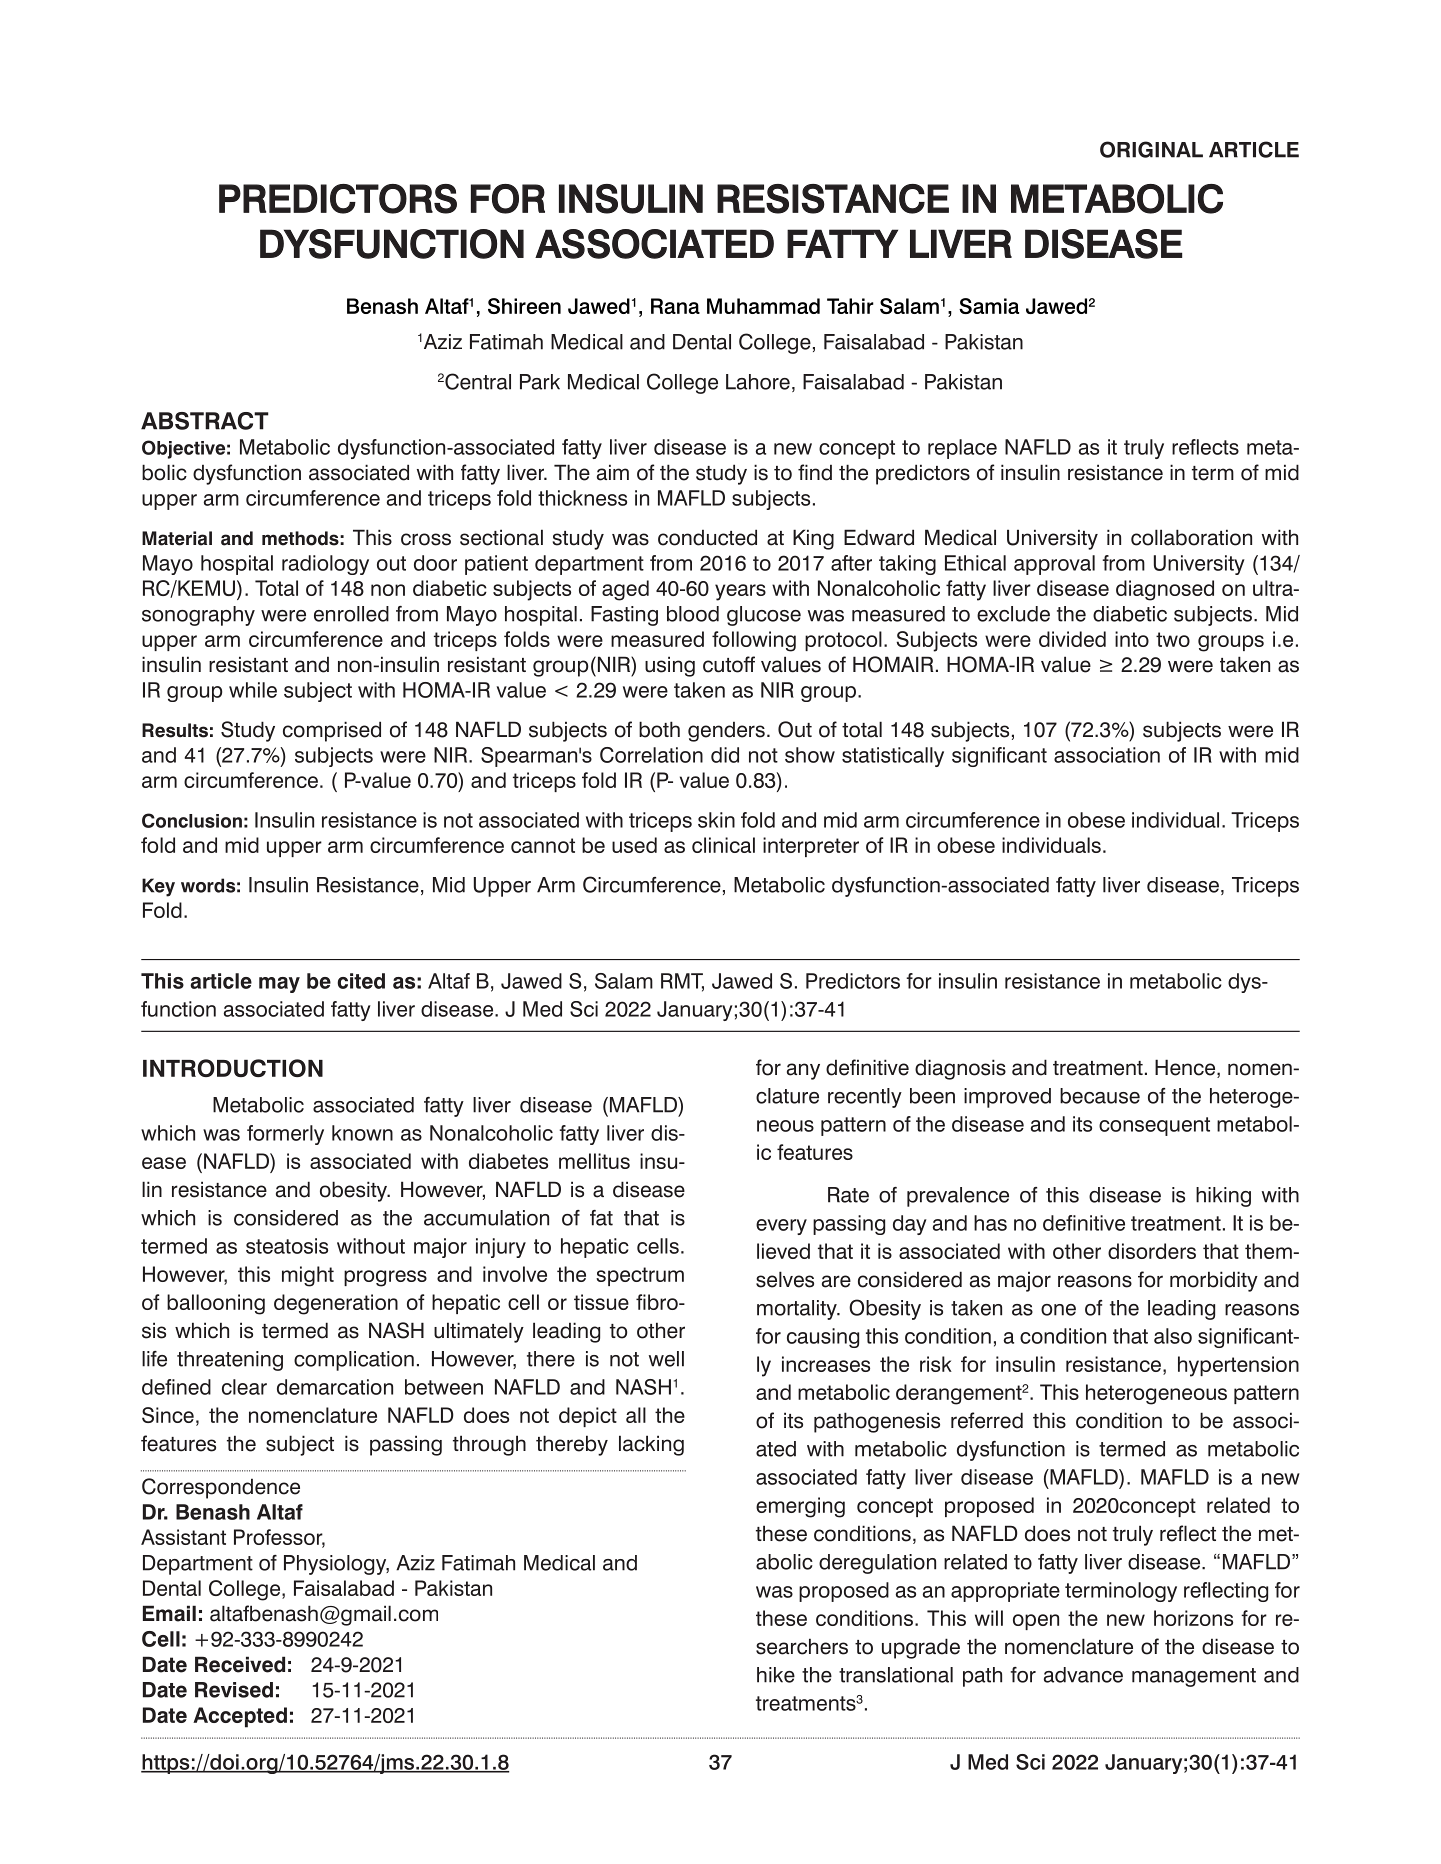  I want to click on hike, so click(776, 1675).
